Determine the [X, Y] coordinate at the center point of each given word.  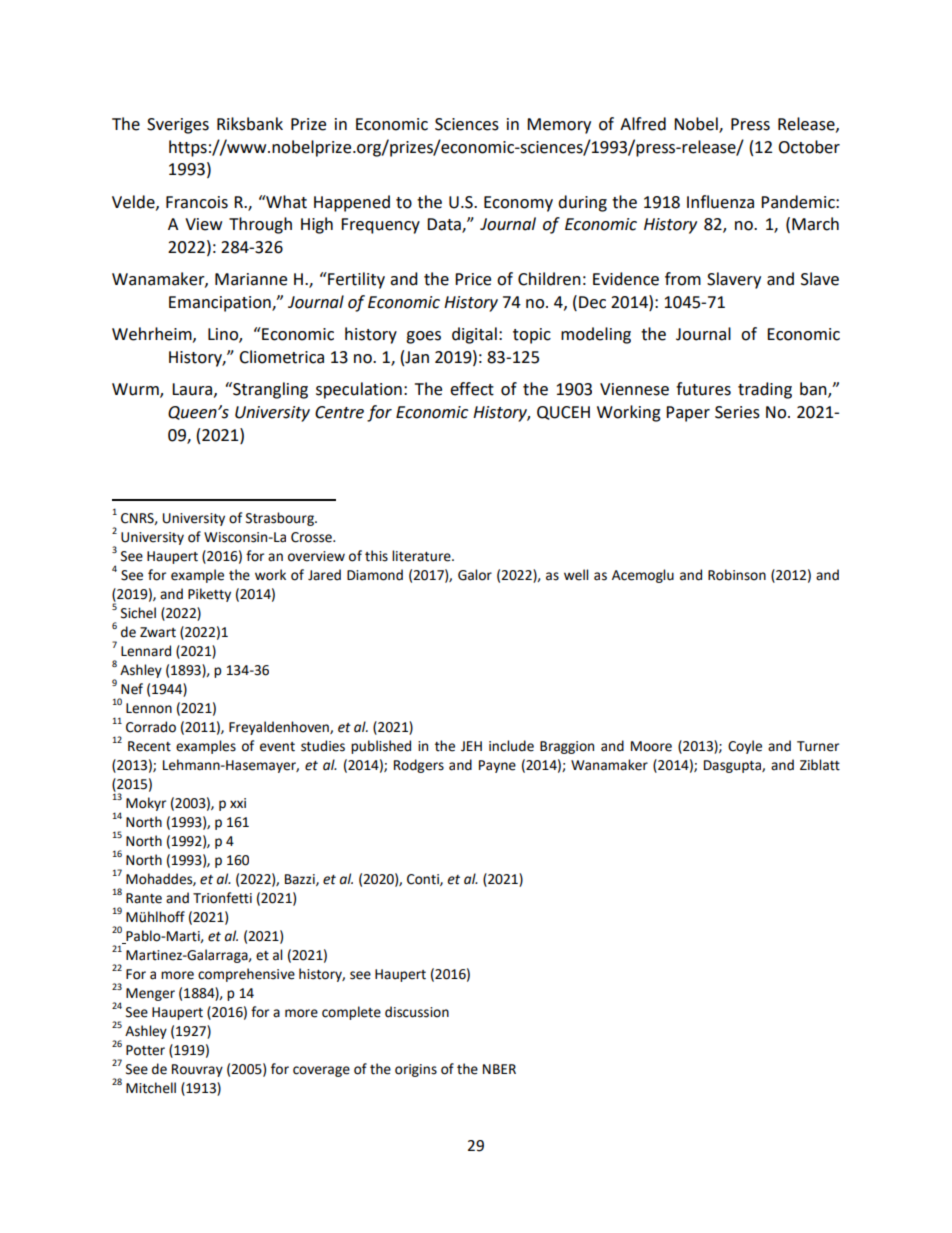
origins [416, 1070]
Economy [518, 204]
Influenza [720, 202]
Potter [145, 1050]
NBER [499, 1069]
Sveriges [178, 126]
